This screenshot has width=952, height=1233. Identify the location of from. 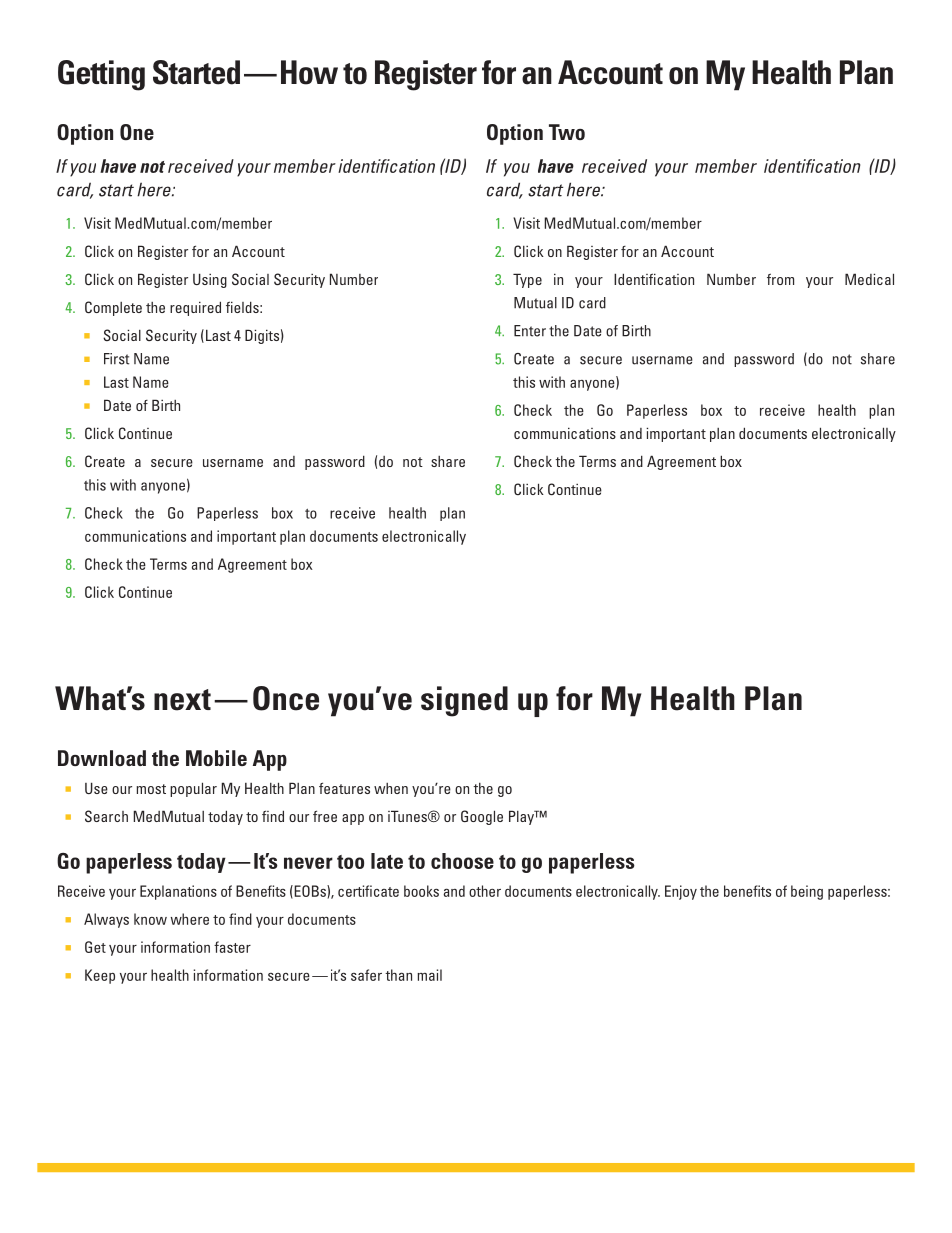
(780, 279).
